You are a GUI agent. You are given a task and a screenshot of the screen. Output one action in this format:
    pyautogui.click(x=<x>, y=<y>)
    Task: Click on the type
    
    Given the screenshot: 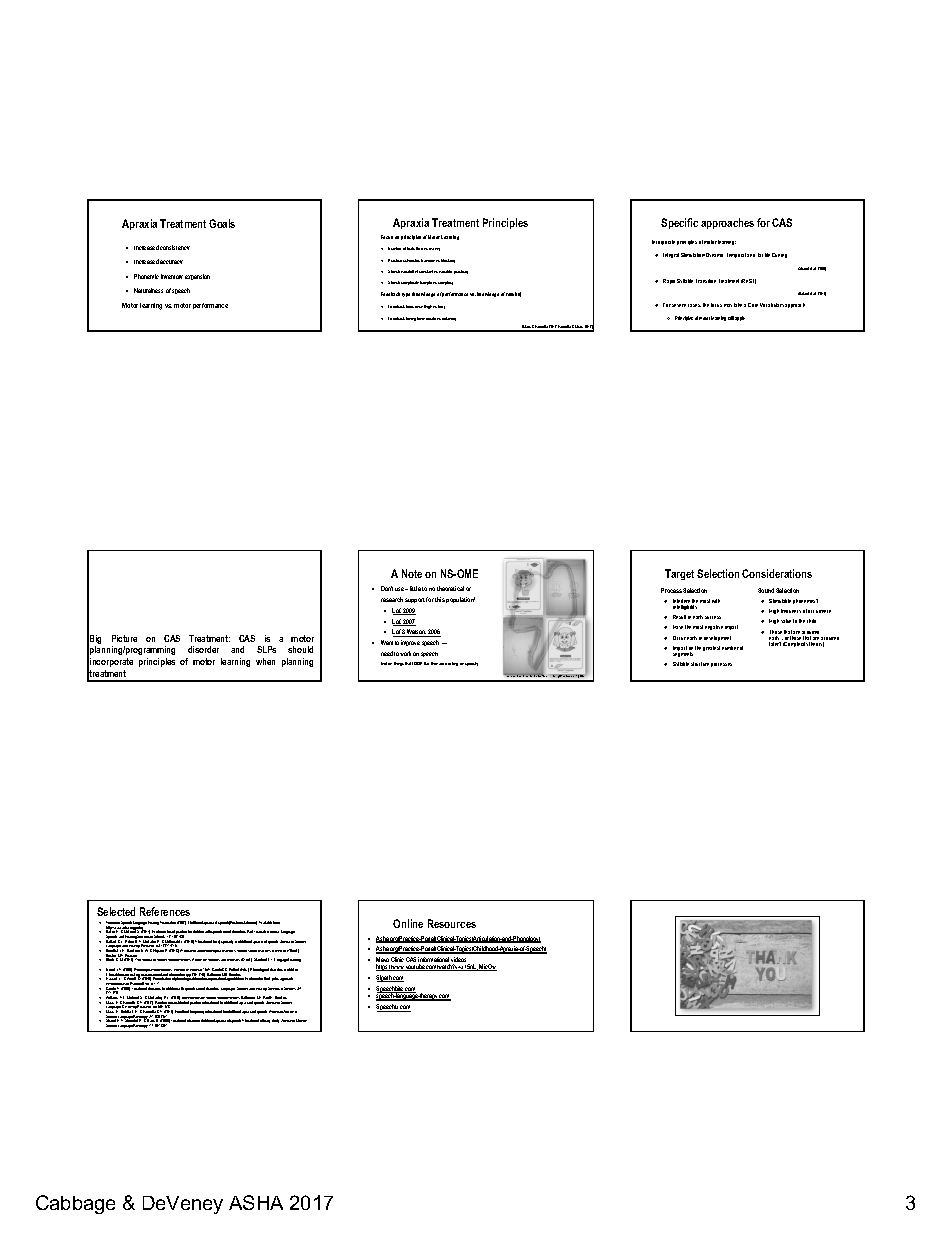 What is the action you would take?
    pyautogui.click(x=406, y=295)
